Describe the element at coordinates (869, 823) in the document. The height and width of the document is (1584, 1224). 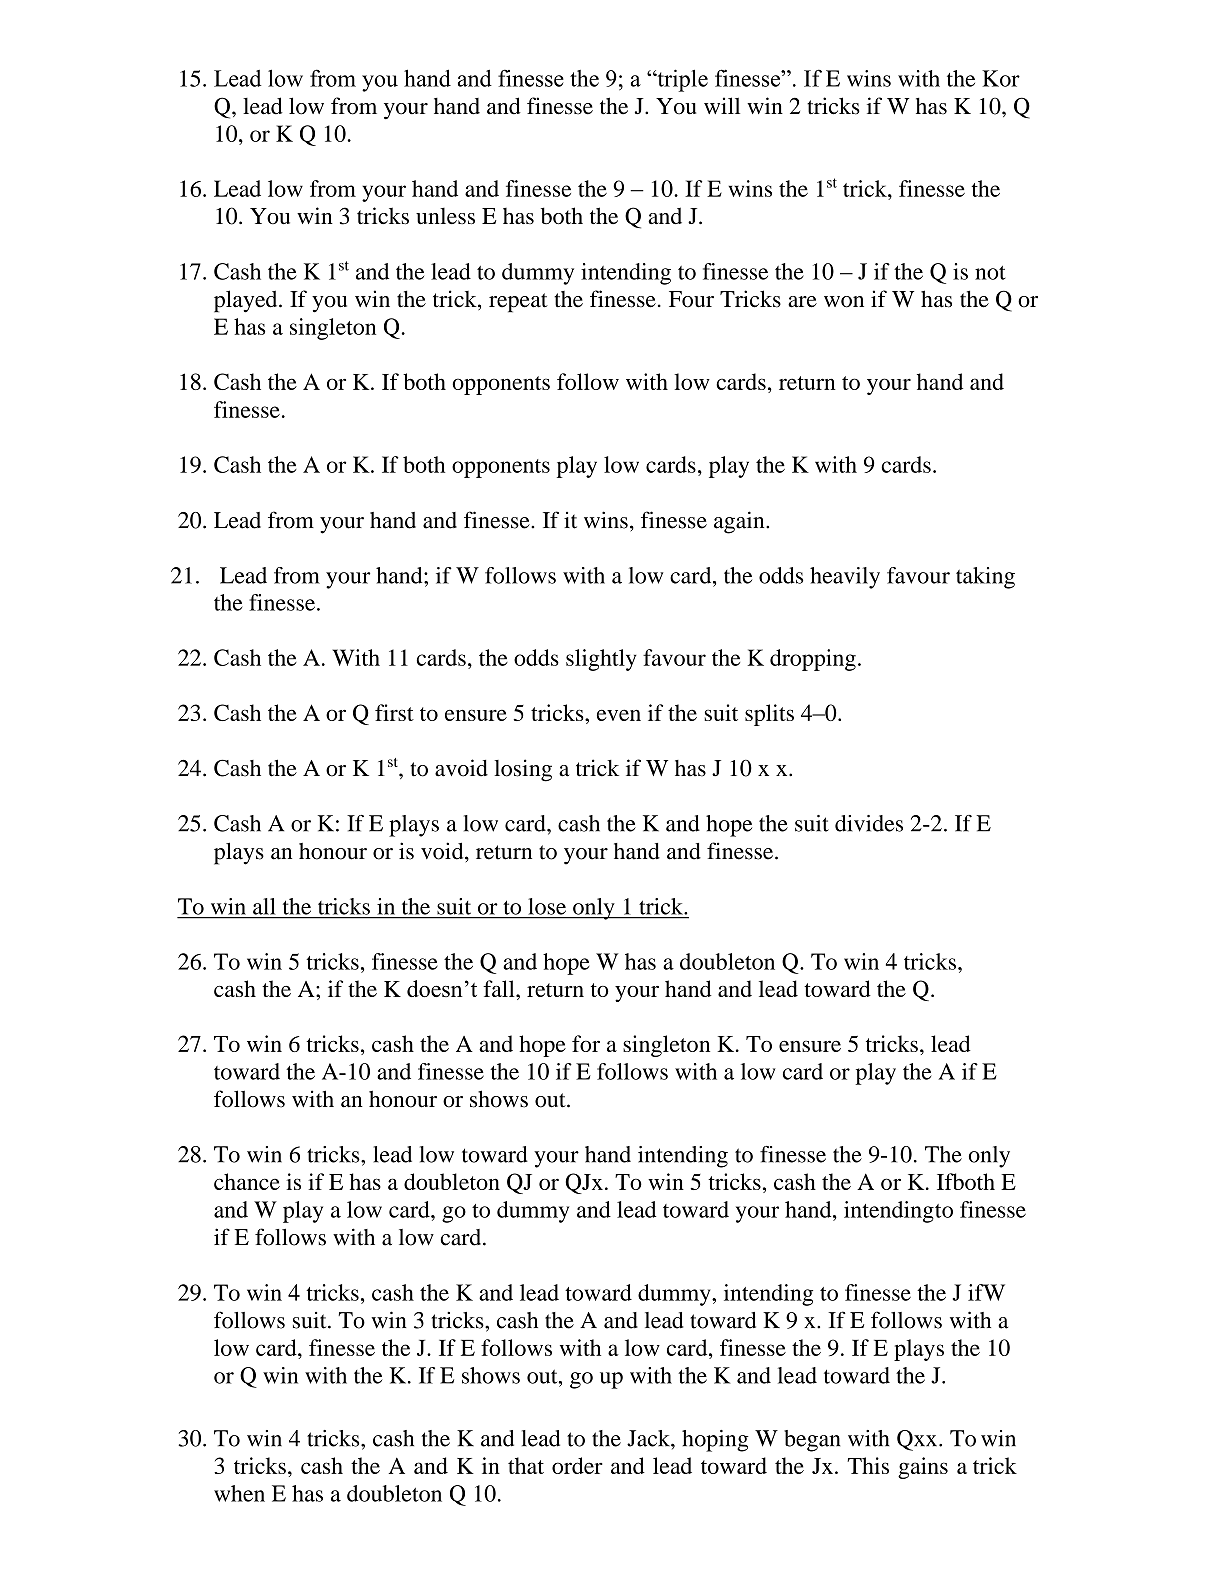
I see `divides` at that location.
